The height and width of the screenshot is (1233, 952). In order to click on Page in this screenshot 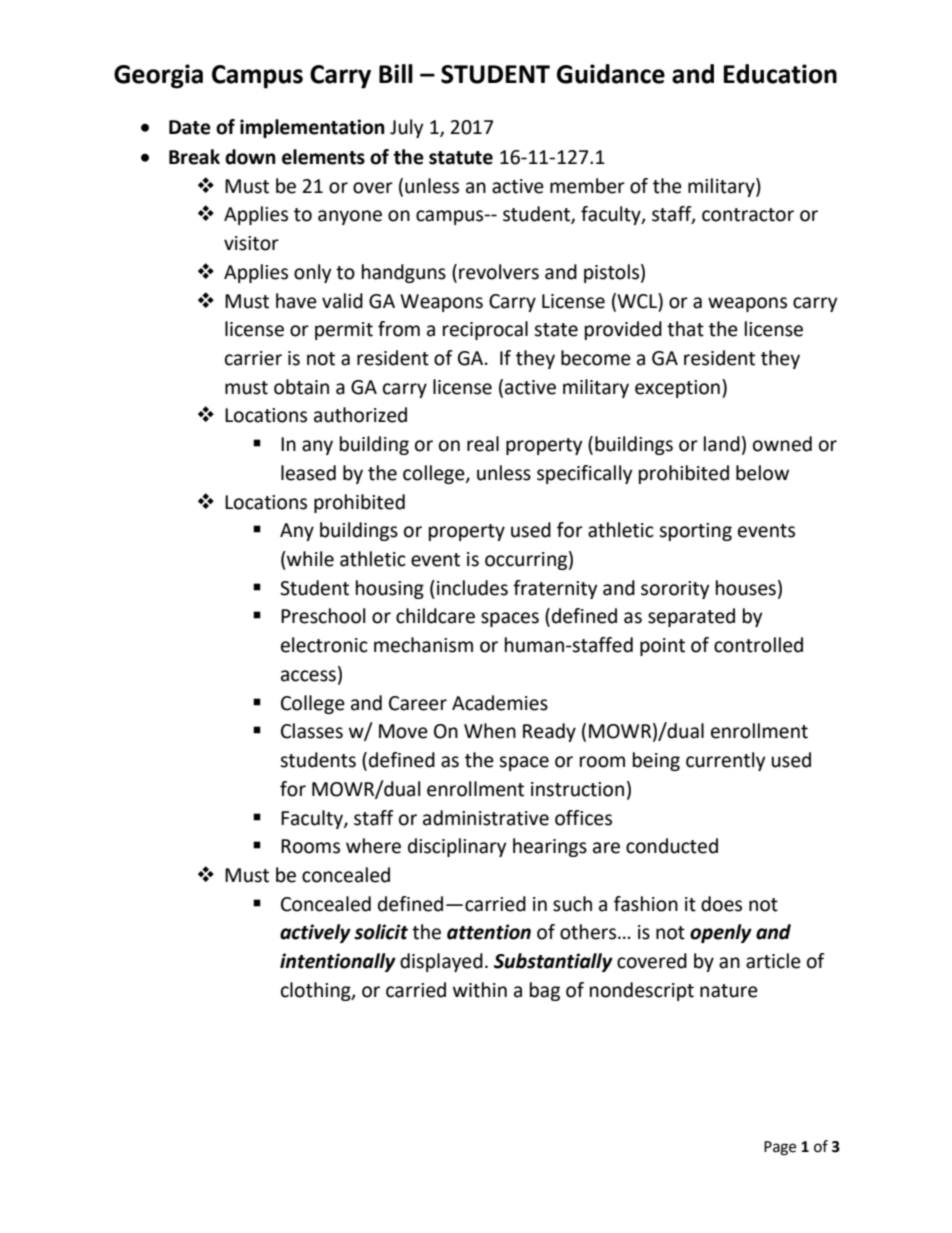, I will do `click(780, 1148)`.
